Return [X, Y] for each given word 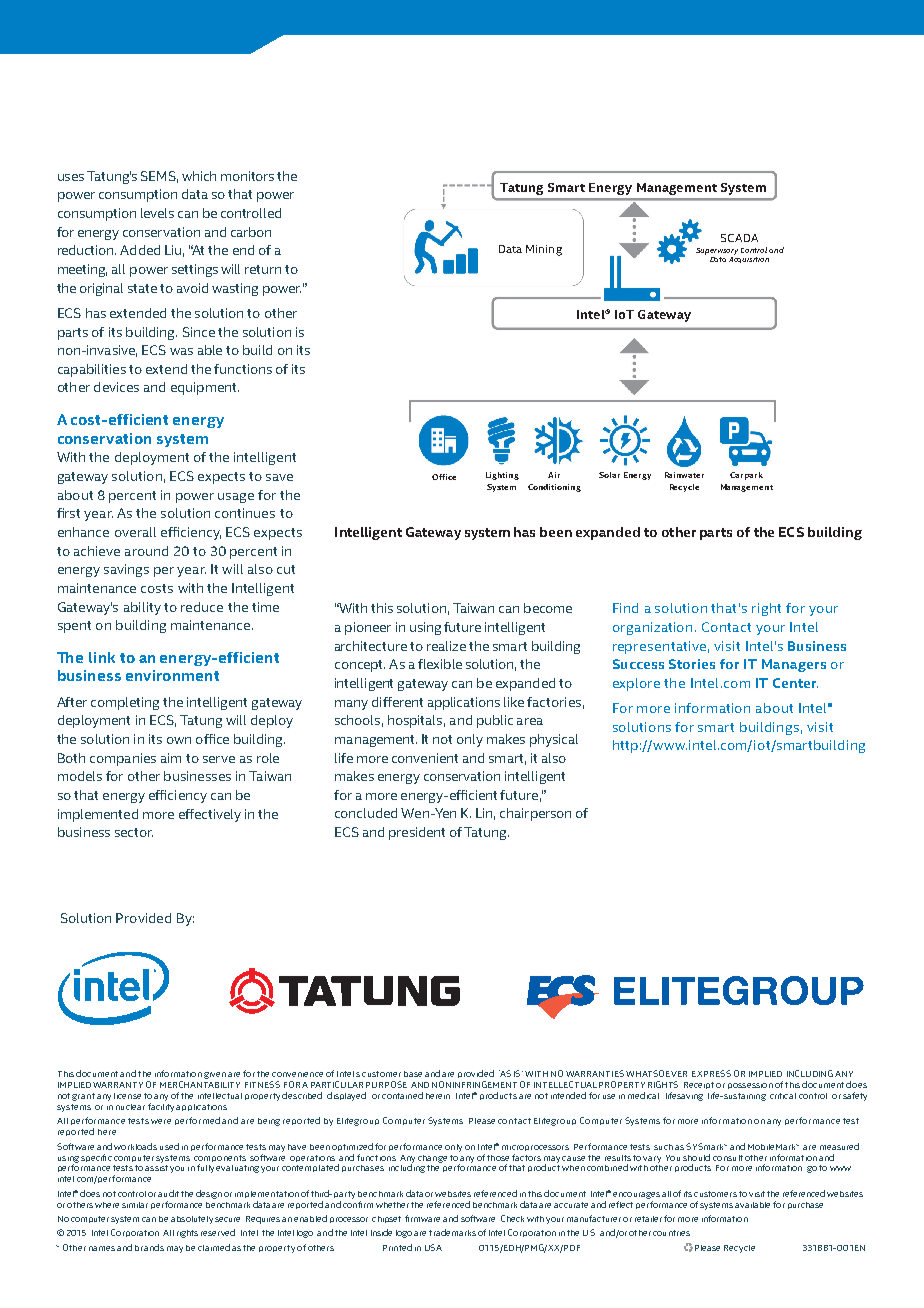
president [417, 833]
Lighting [502, 476]
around [146, 551]
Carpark [746, 476]
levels [157, 213]
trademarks [452, 1232]
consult [728, 1158]
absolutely [192, 1220]
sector [134, 832]
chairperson [535, 814]
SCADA [739, 238]
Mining [544, 250]
